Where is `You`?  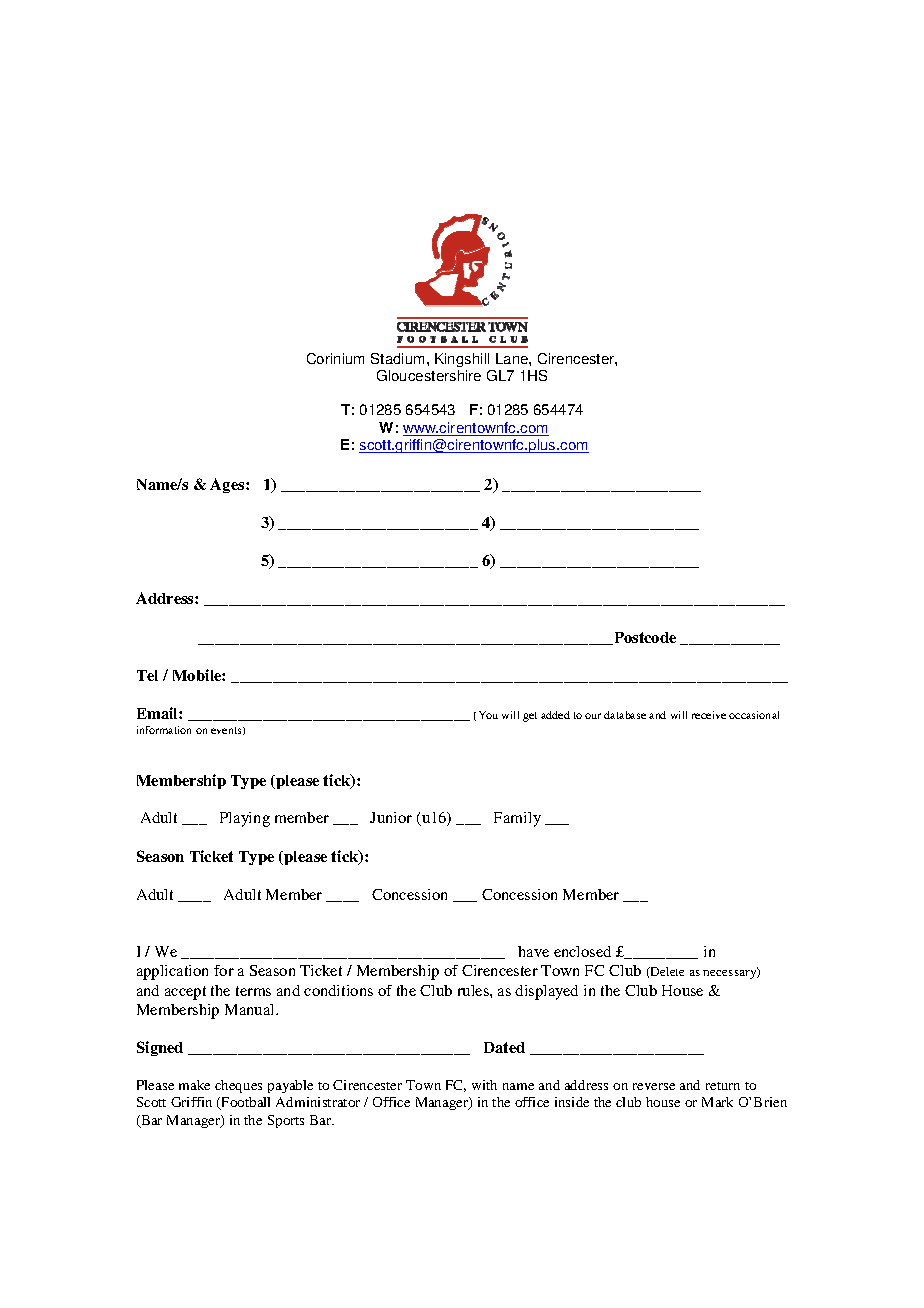 You is located at coordinates (488, 715).
